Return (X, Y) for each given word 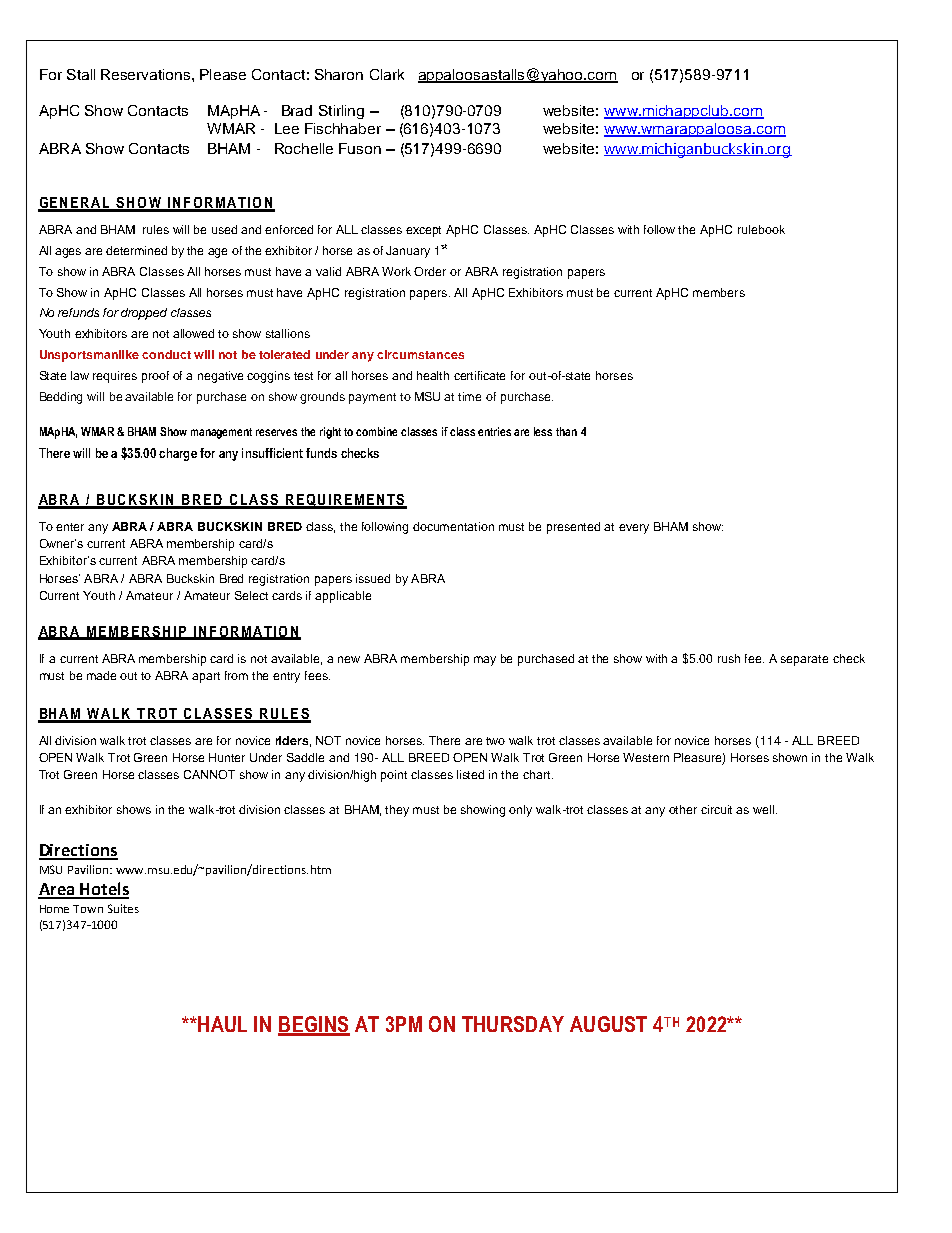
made (101, 675)
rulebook (761, 229)
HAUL (221, 1024)
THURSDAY (513, 1024)
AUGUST (608, 1024)
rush (729, 658)
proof (155, 377)
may (485, 661)
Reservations (147, 74)
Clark (387, 74)
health (433, 375)
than (566, 431)
